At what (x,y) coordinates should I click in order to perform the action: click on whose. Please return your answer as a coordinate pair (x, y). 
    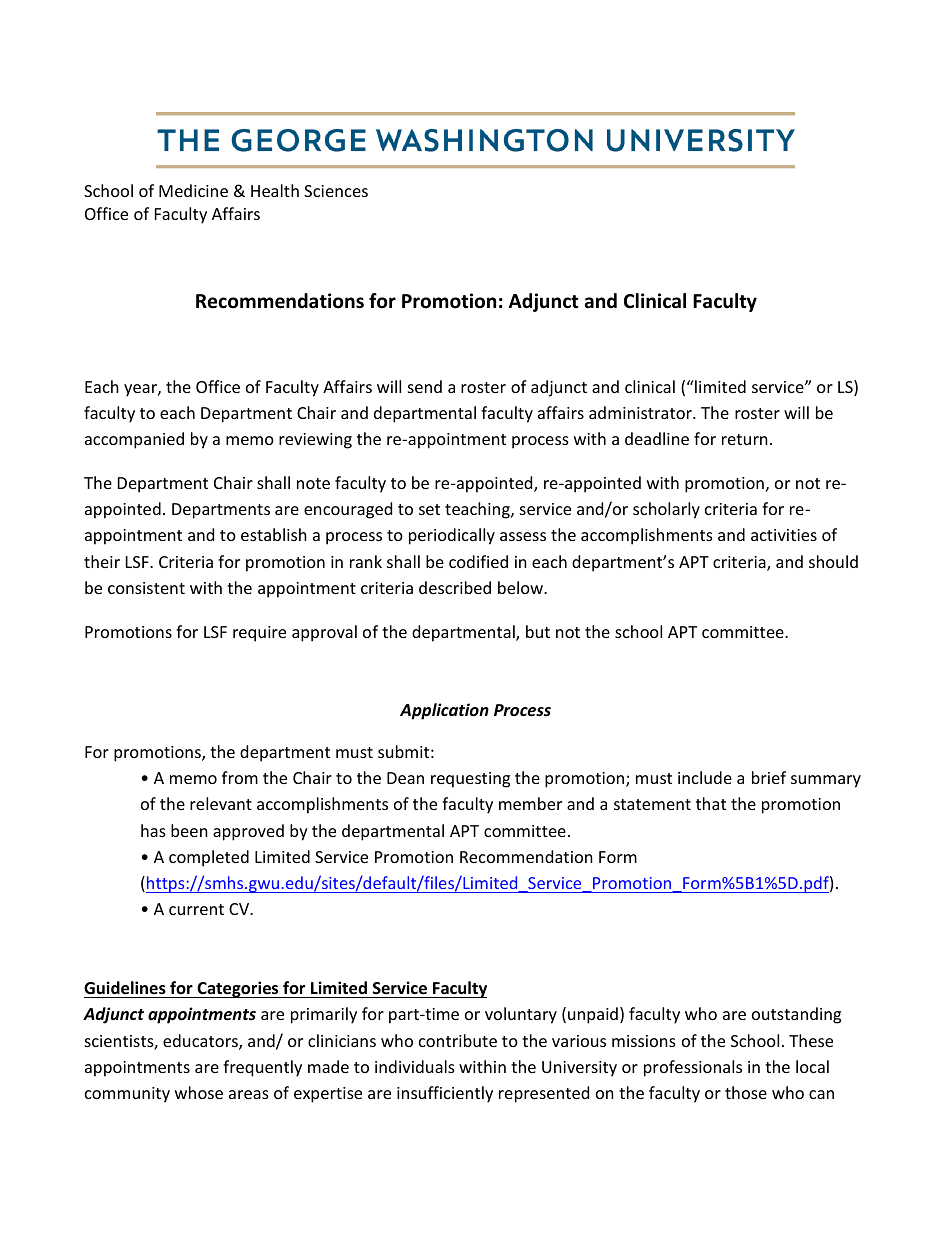
    Looking at the image, I should click on (199, 1092).
